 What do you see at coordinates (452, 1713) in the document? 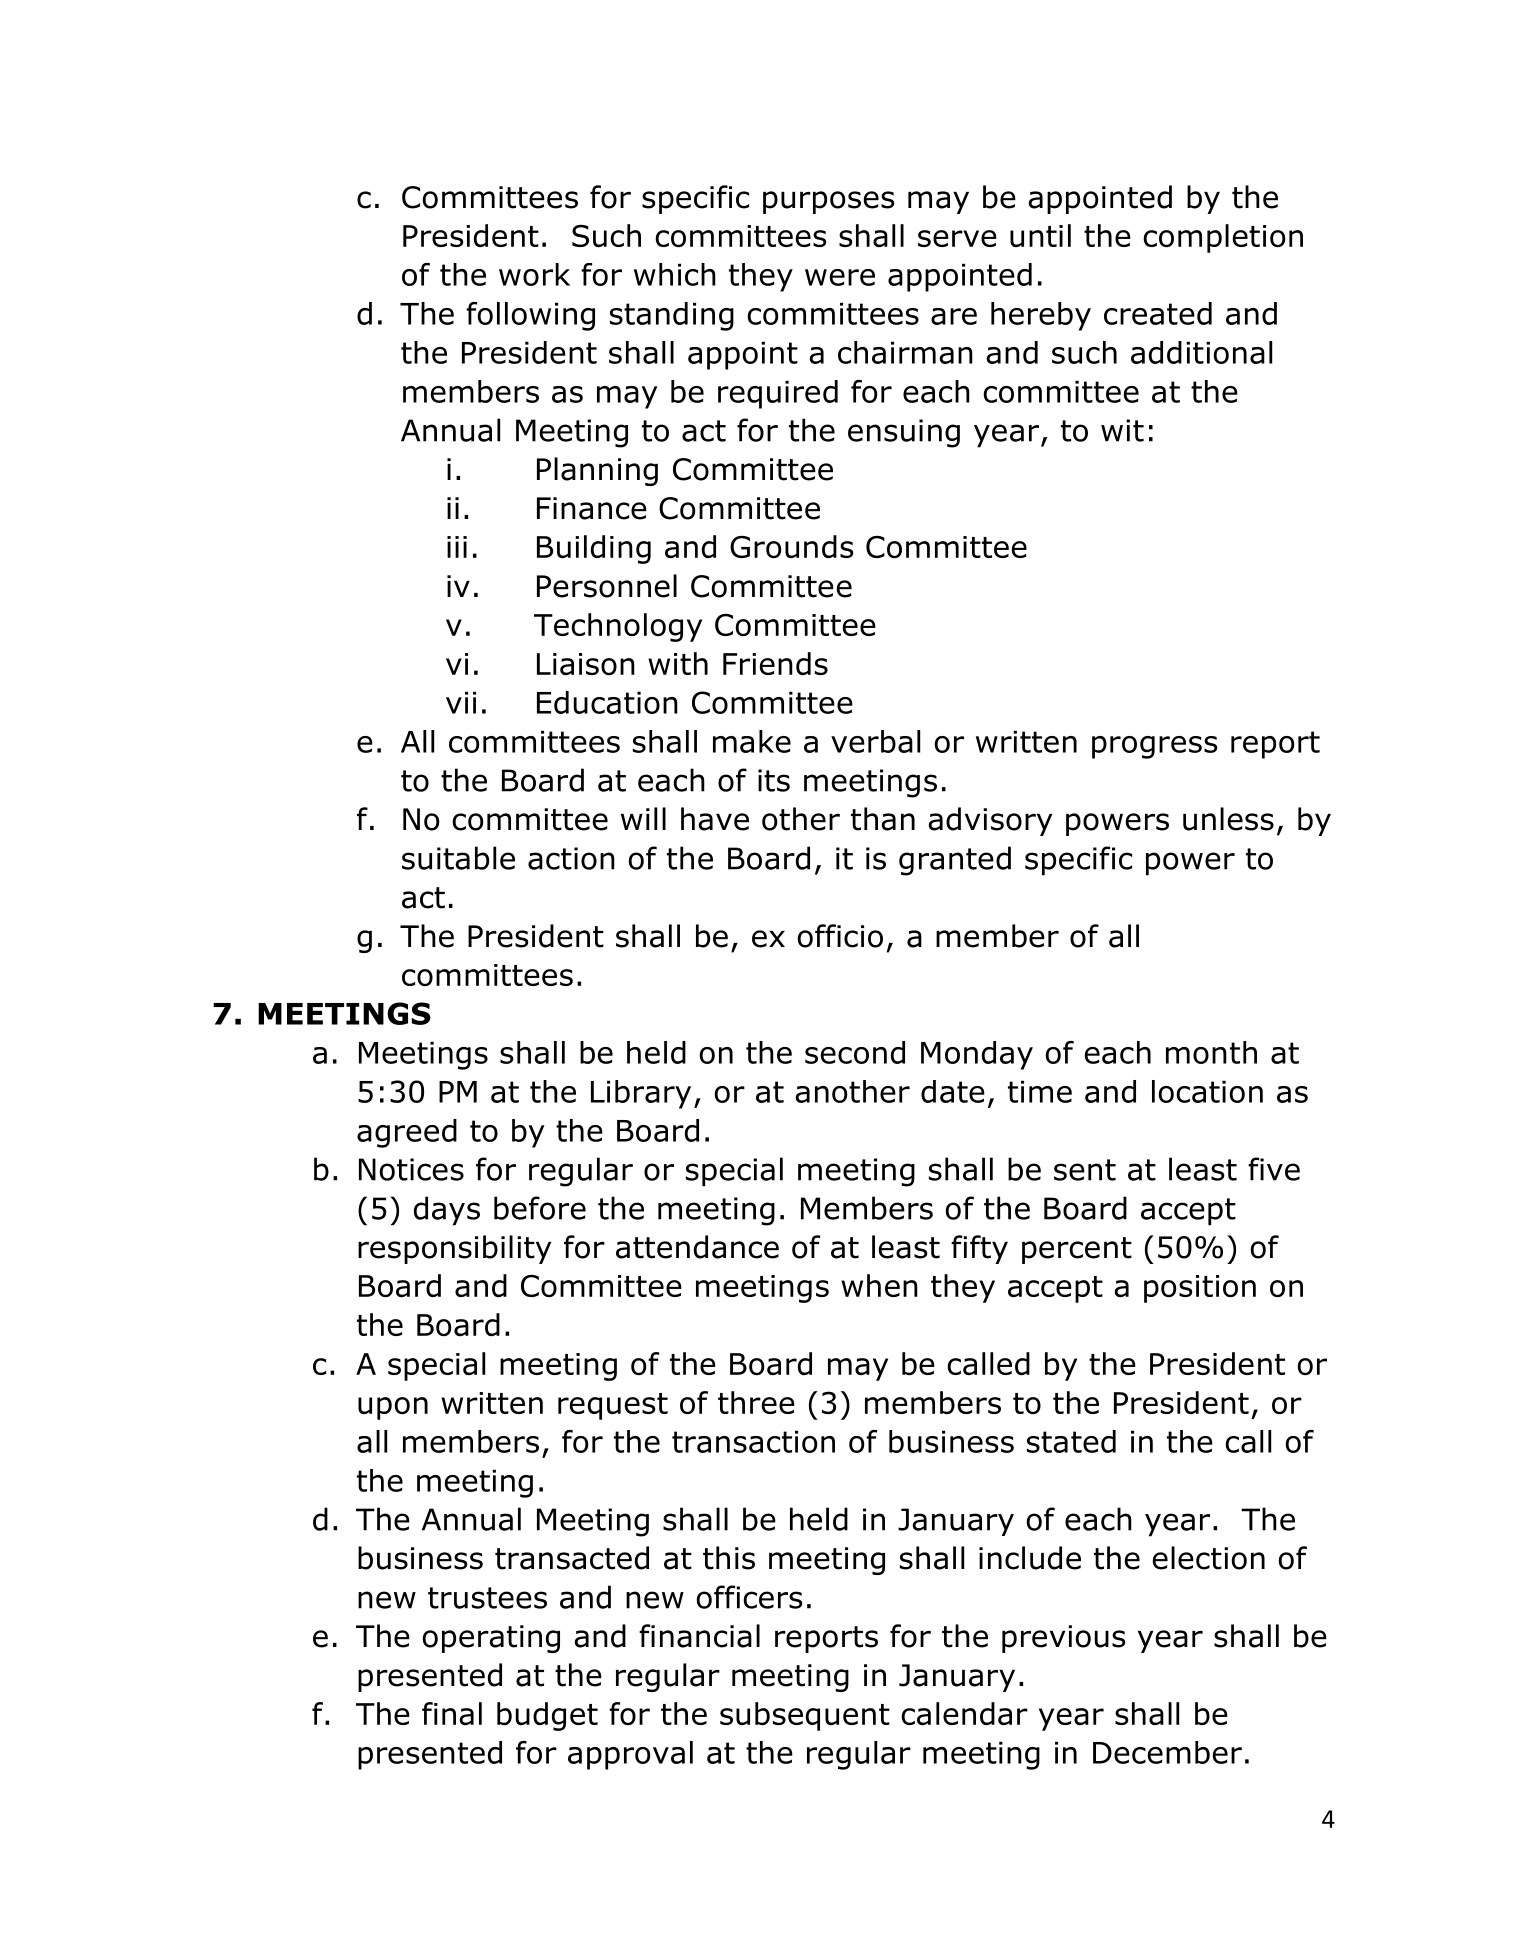
I see `final` at bounding box center [452, 1713].
